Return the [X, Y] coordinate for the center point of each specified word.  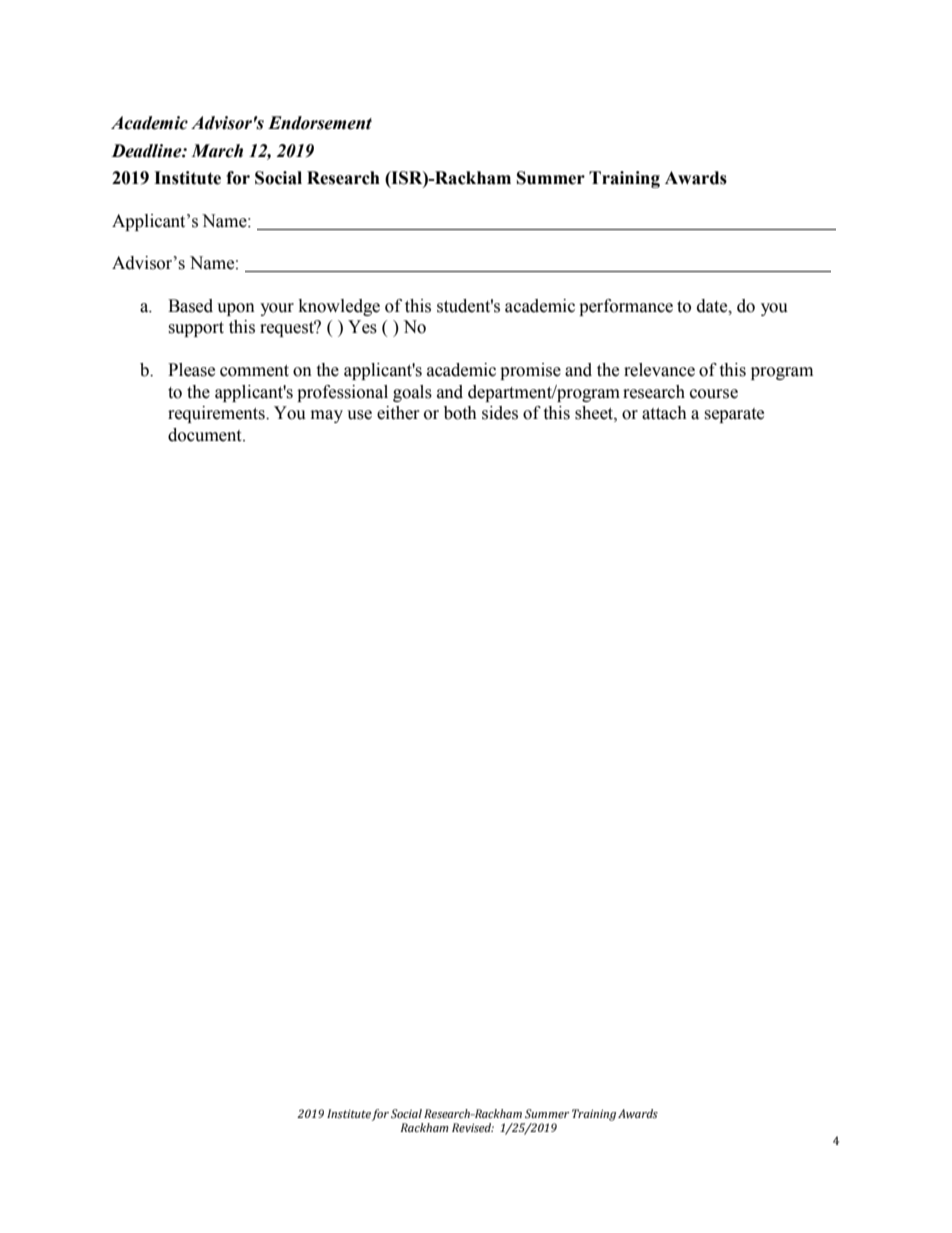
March [217, 151]
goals [412, 393]
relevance [659, 370]
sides [500, 413]
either [398, 413]
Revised [473, 1127]
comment [254, 371]
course [714, 394]
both [460, 413]
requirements [217, 414]
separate [734, 415]
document [206, 435]
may [327, 416]
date [713, 306]
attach [664, 413]
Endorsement [320, 123]
